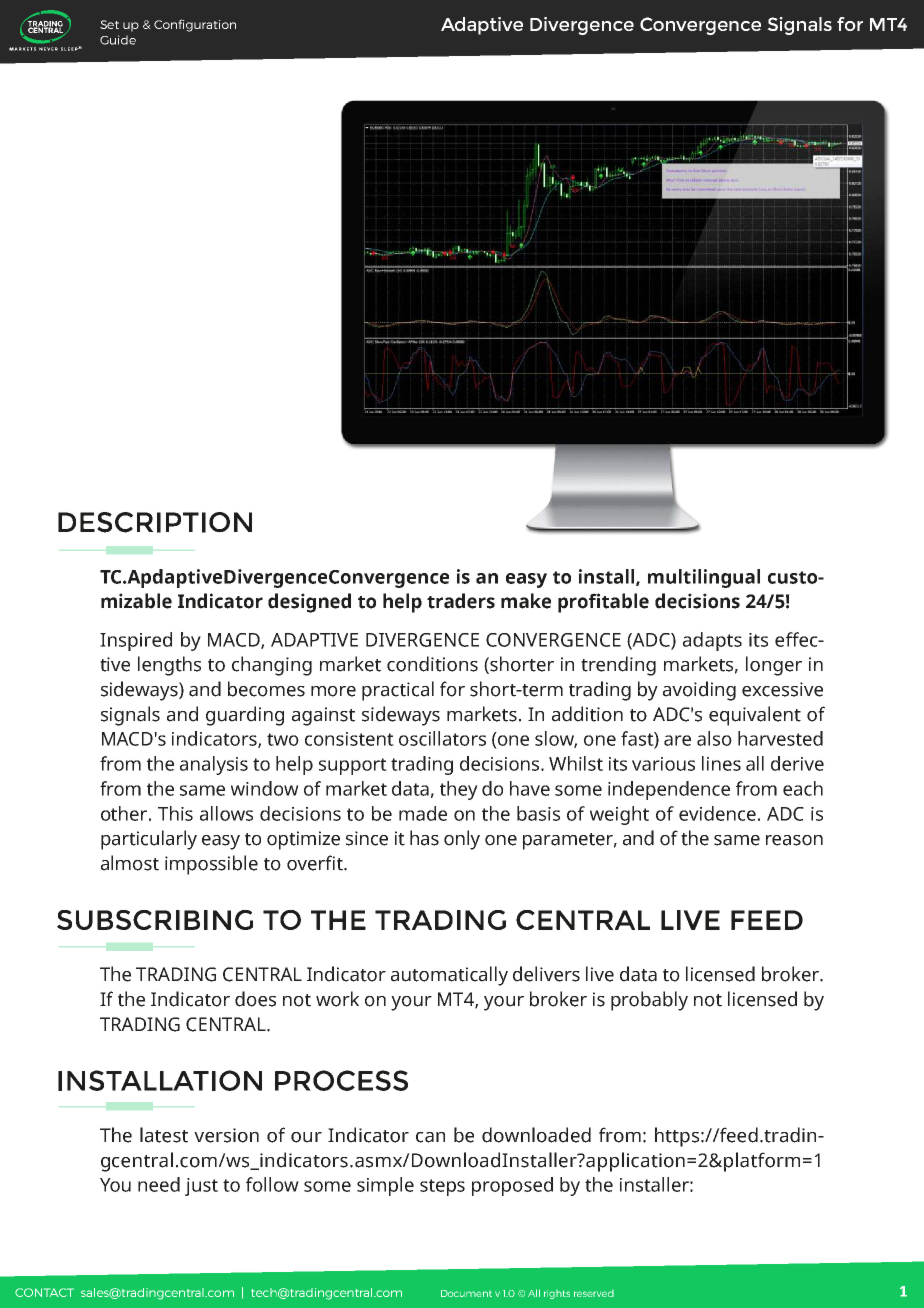 This document has width=924, height=1308. What do you see at coordinates (155, 522) in the document?
I see `DESCRIPTION` at bounding box center [155, 522].
